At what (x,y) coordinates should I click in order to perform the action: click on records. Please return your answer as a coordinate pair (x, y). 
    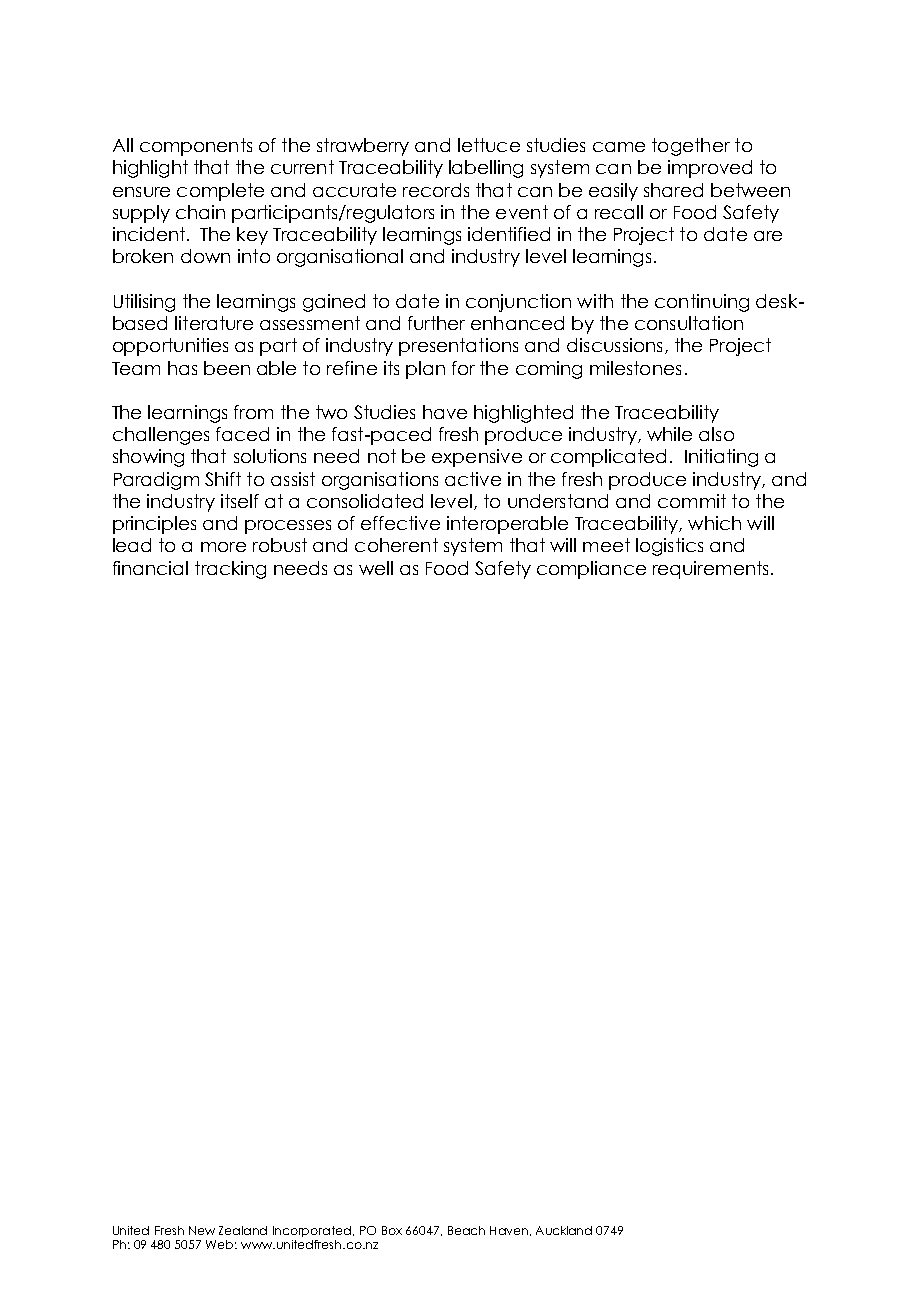
    Looking at the image, I should click on (436, 190).
